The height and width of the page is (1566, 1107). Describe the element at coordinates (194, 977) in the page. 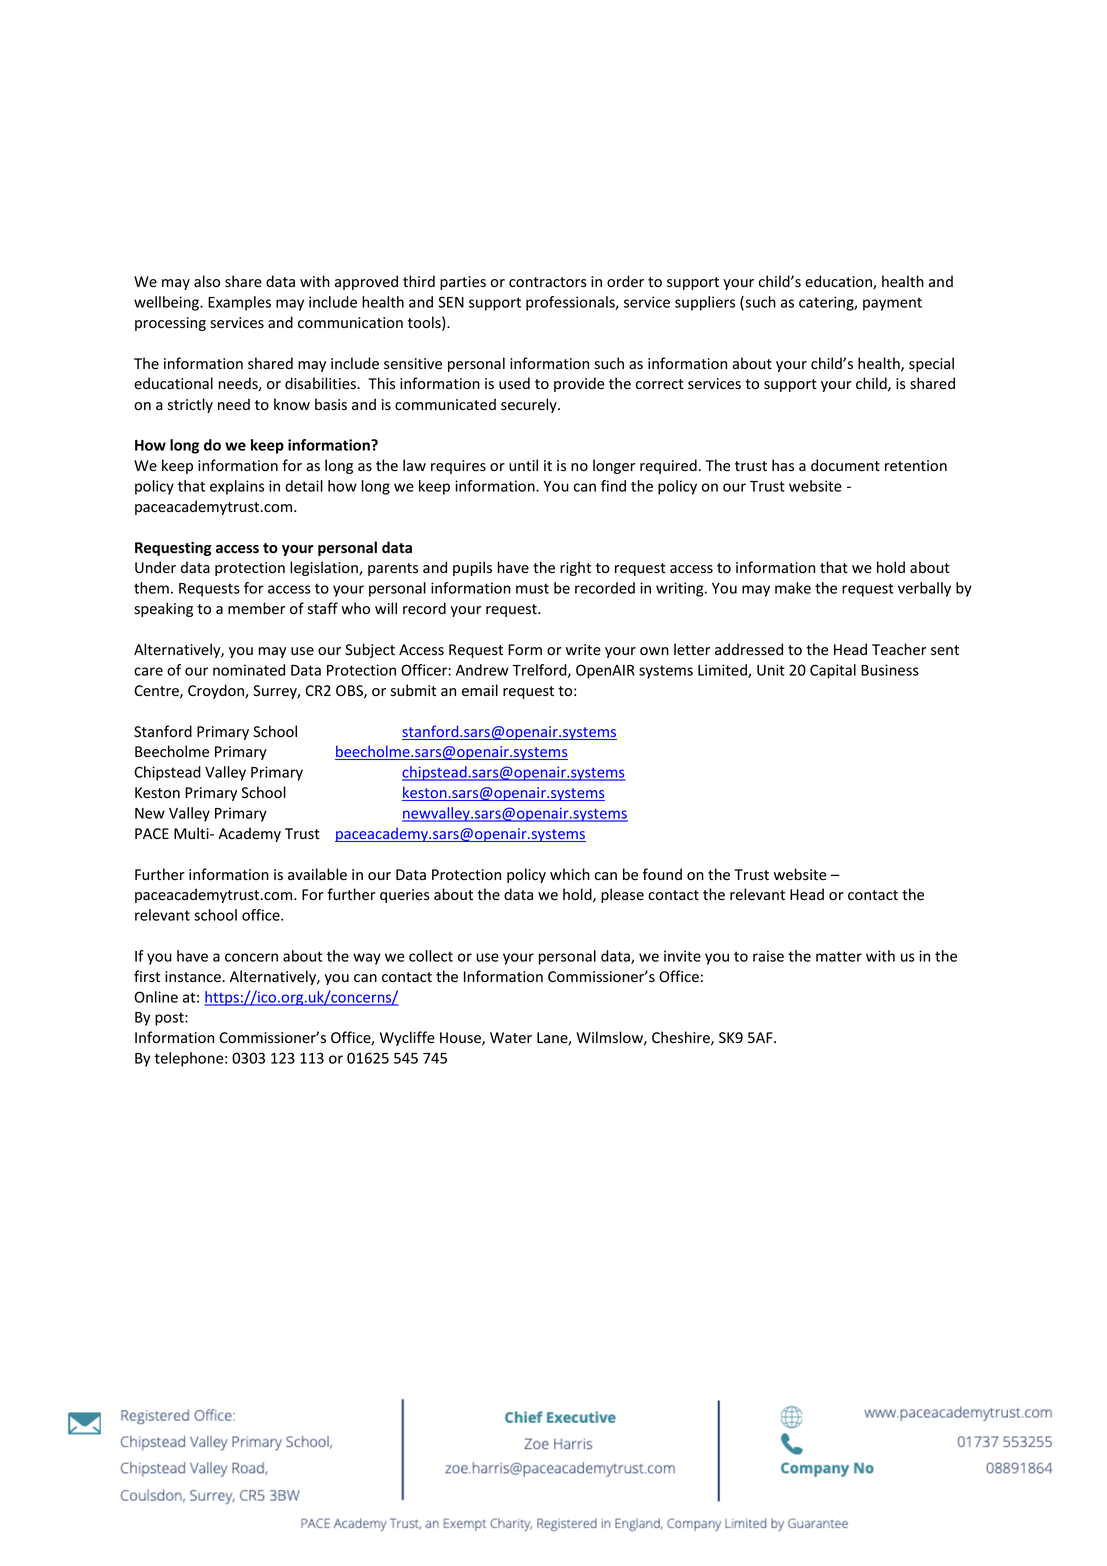

I see `instance` at that location.
